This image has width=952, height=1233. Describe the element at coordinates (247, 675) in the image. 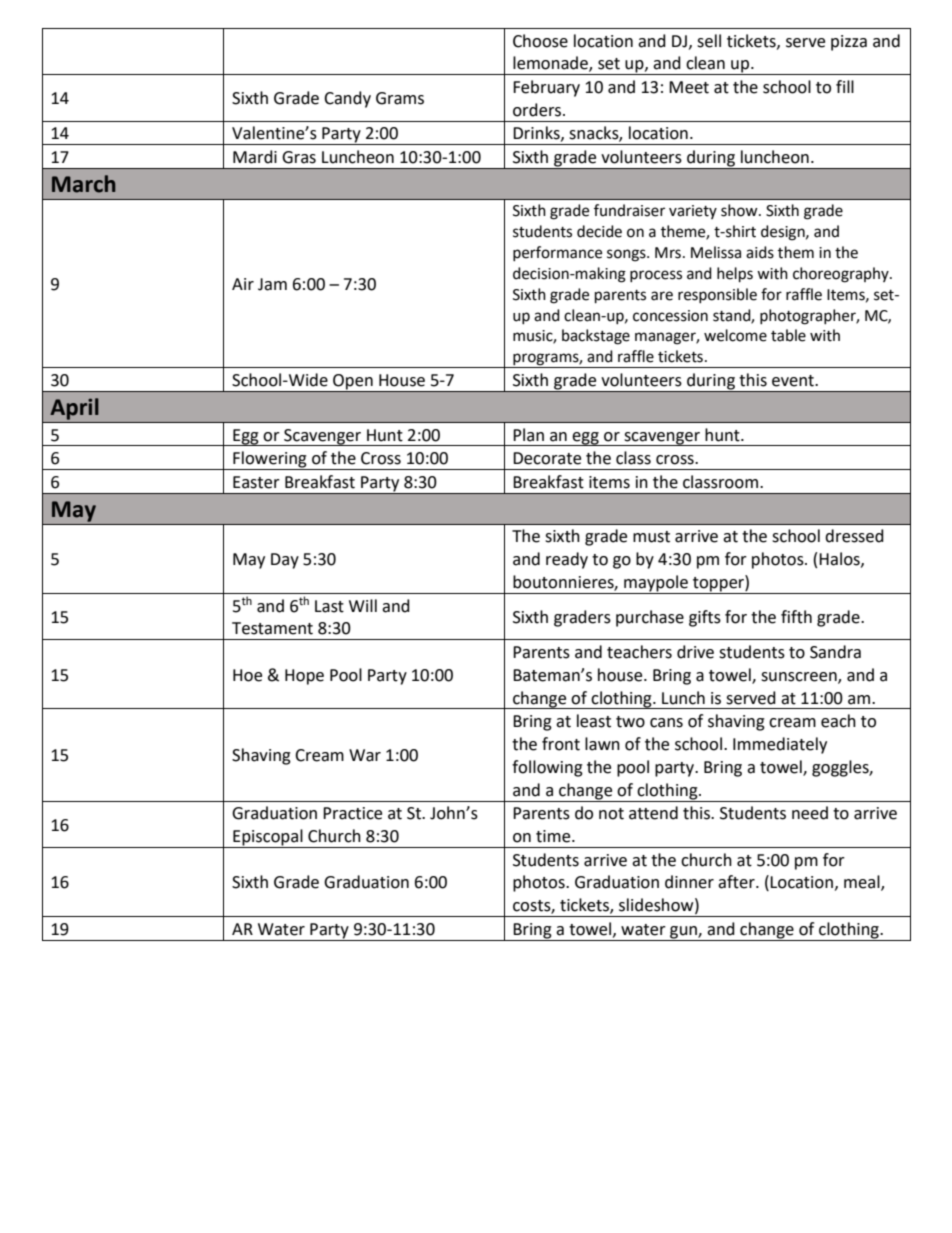

I see `Hoe` at that location.
